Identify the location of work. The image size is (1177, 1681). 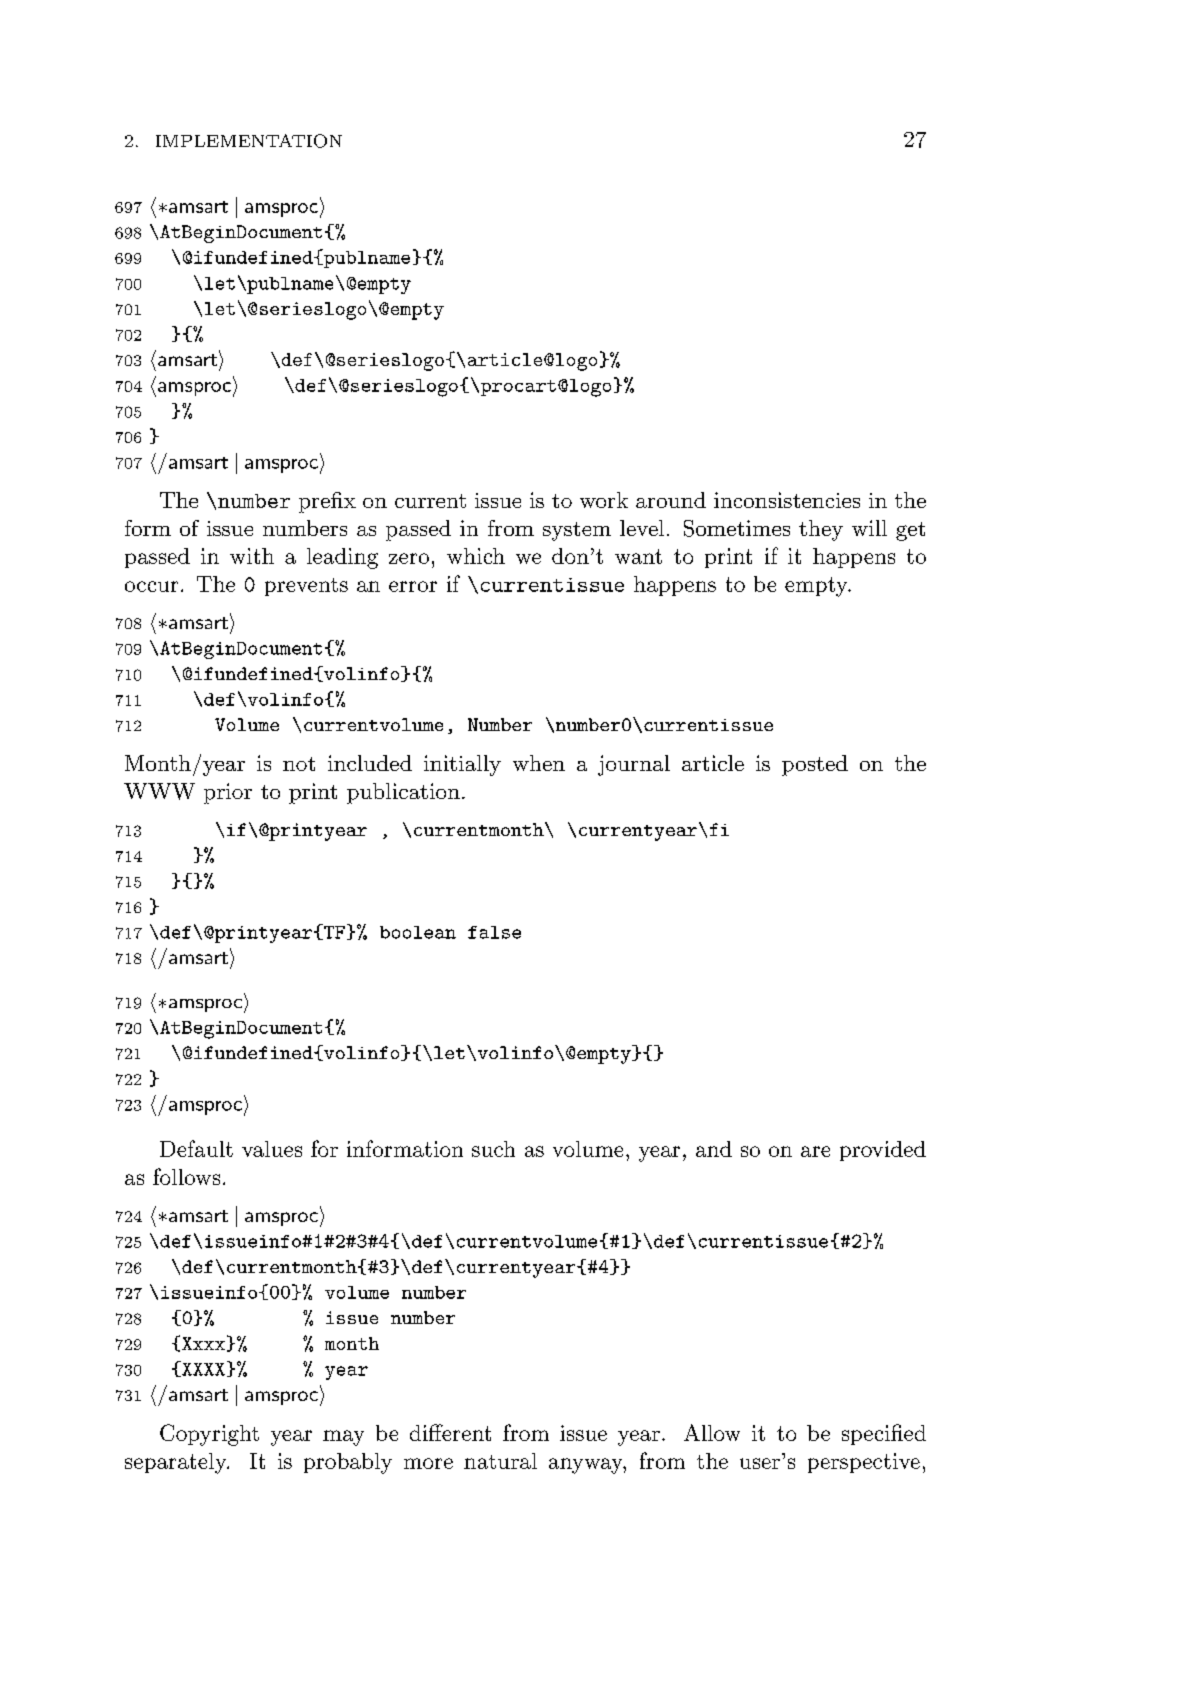
(604, 500).
